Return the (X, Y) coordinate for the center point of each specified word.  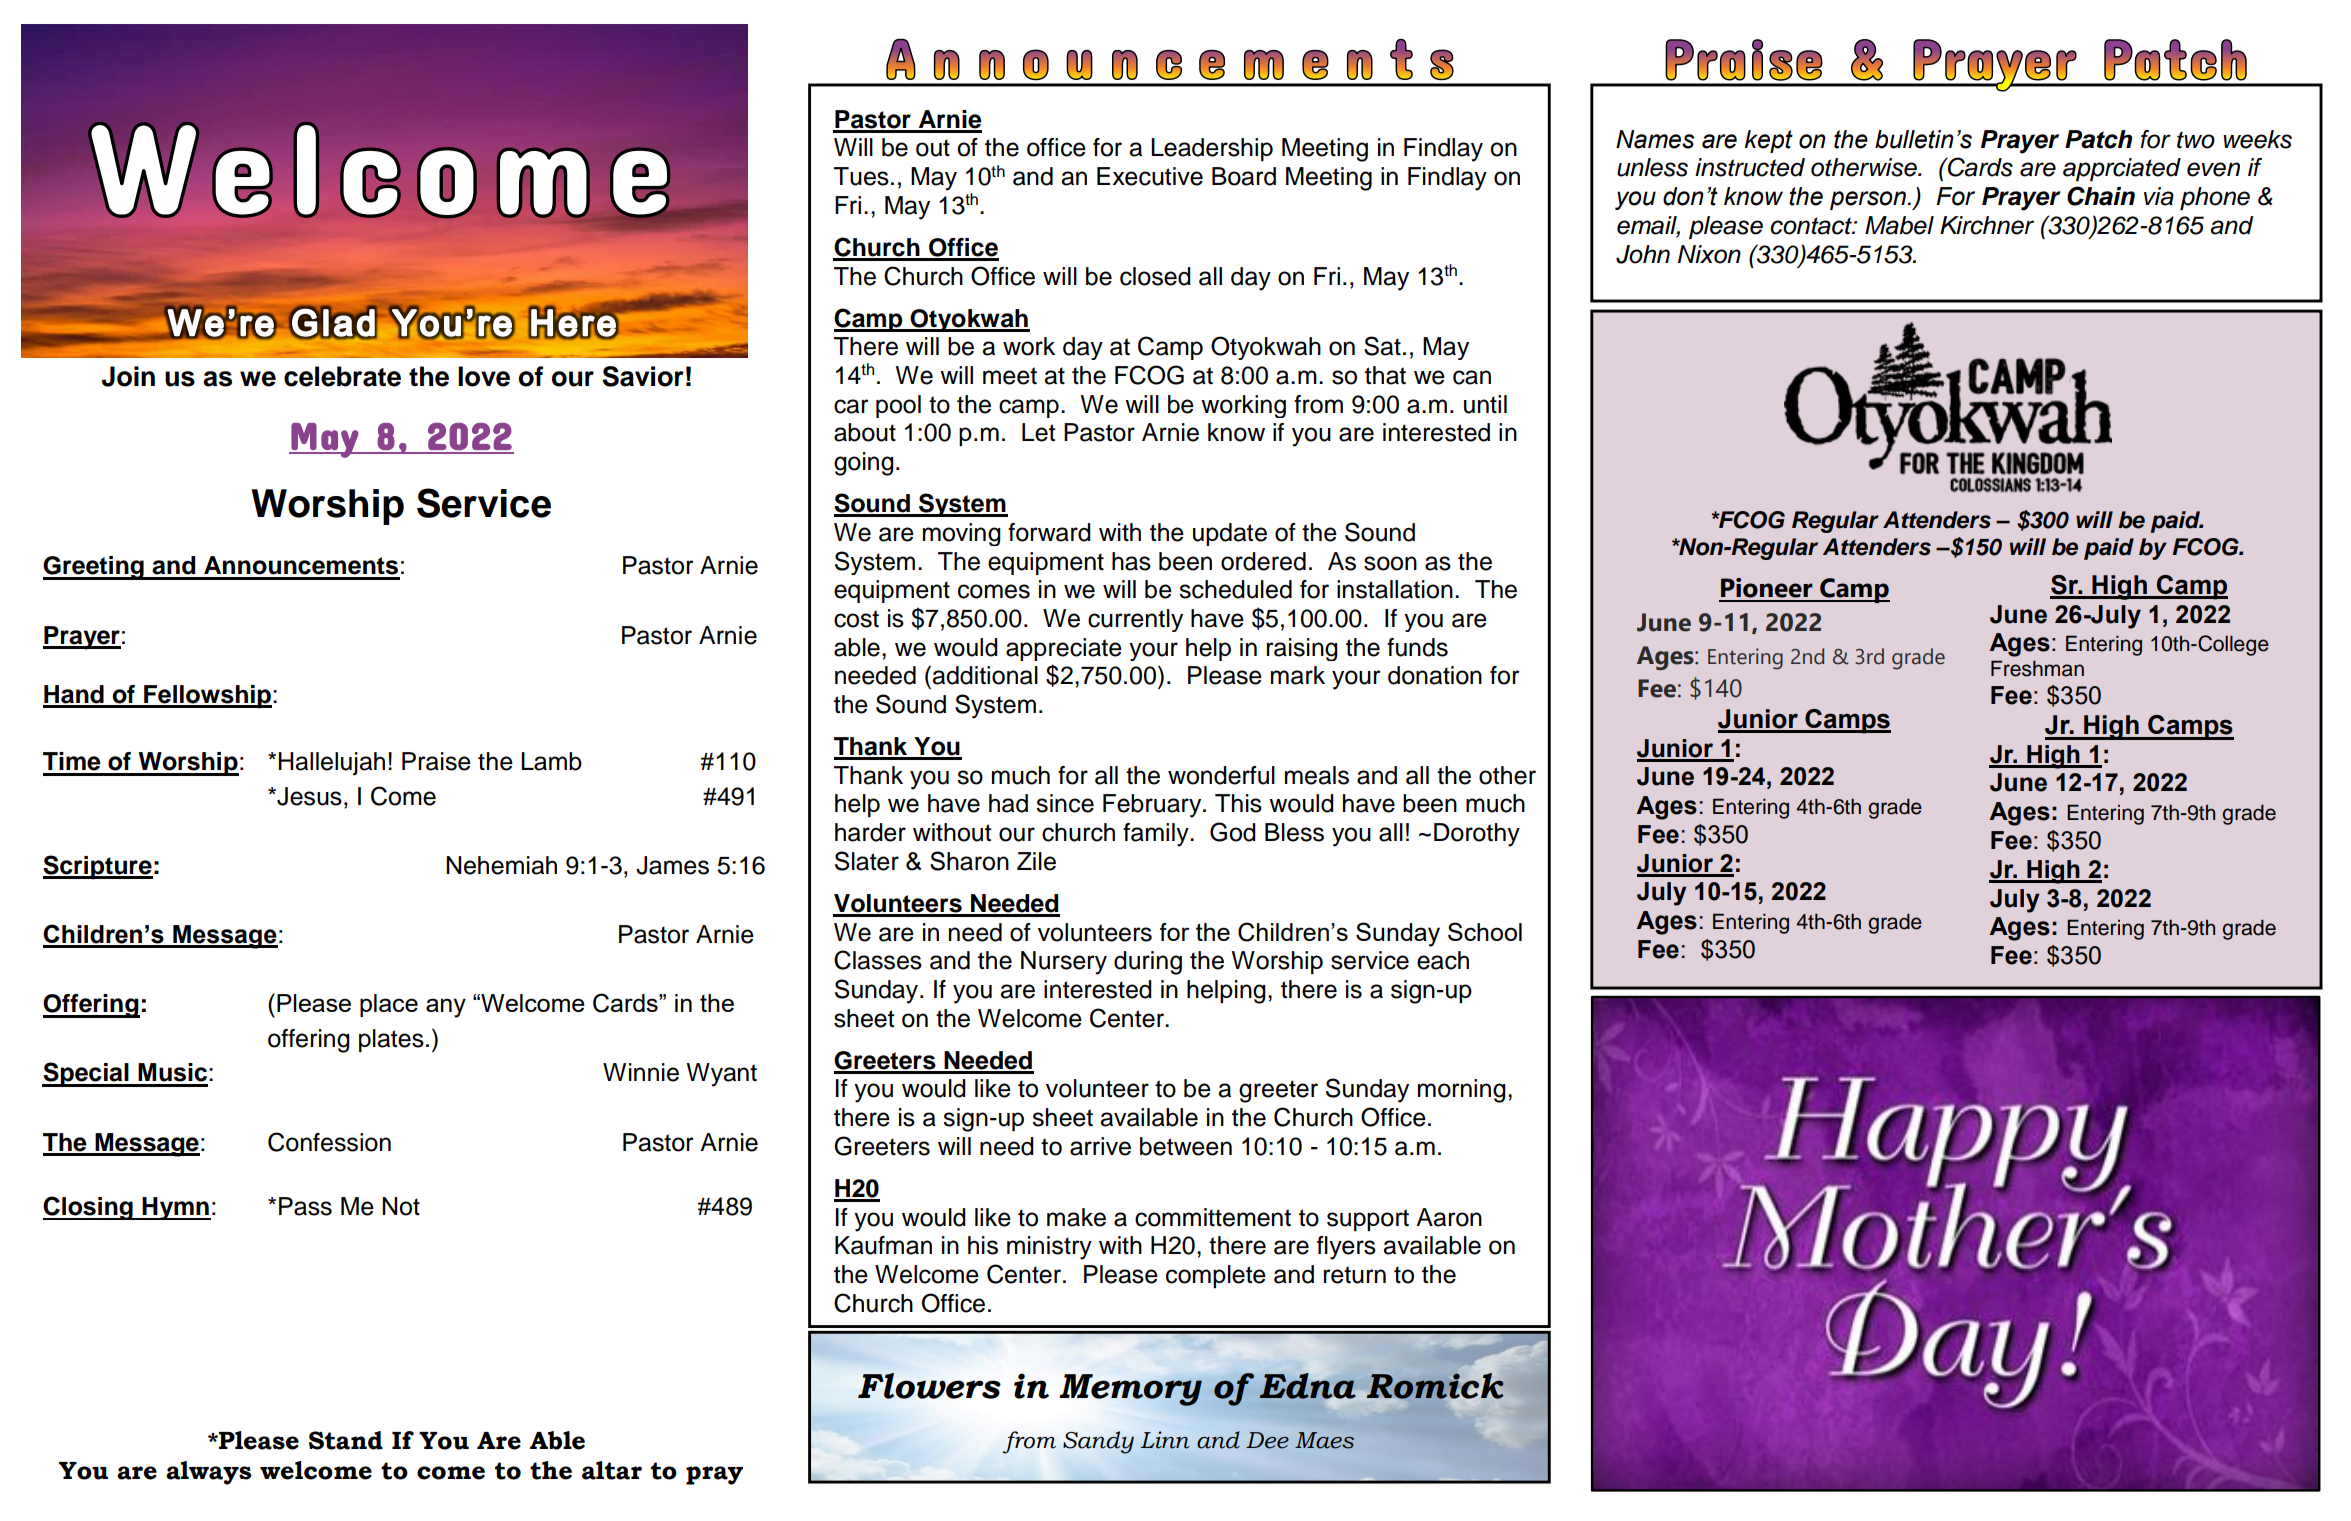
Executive (1150, 176)
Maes (1324, 1440)
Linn (1165, 1440)
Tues (861, 176)
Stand (346, 1440)
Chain (2101, 196)
